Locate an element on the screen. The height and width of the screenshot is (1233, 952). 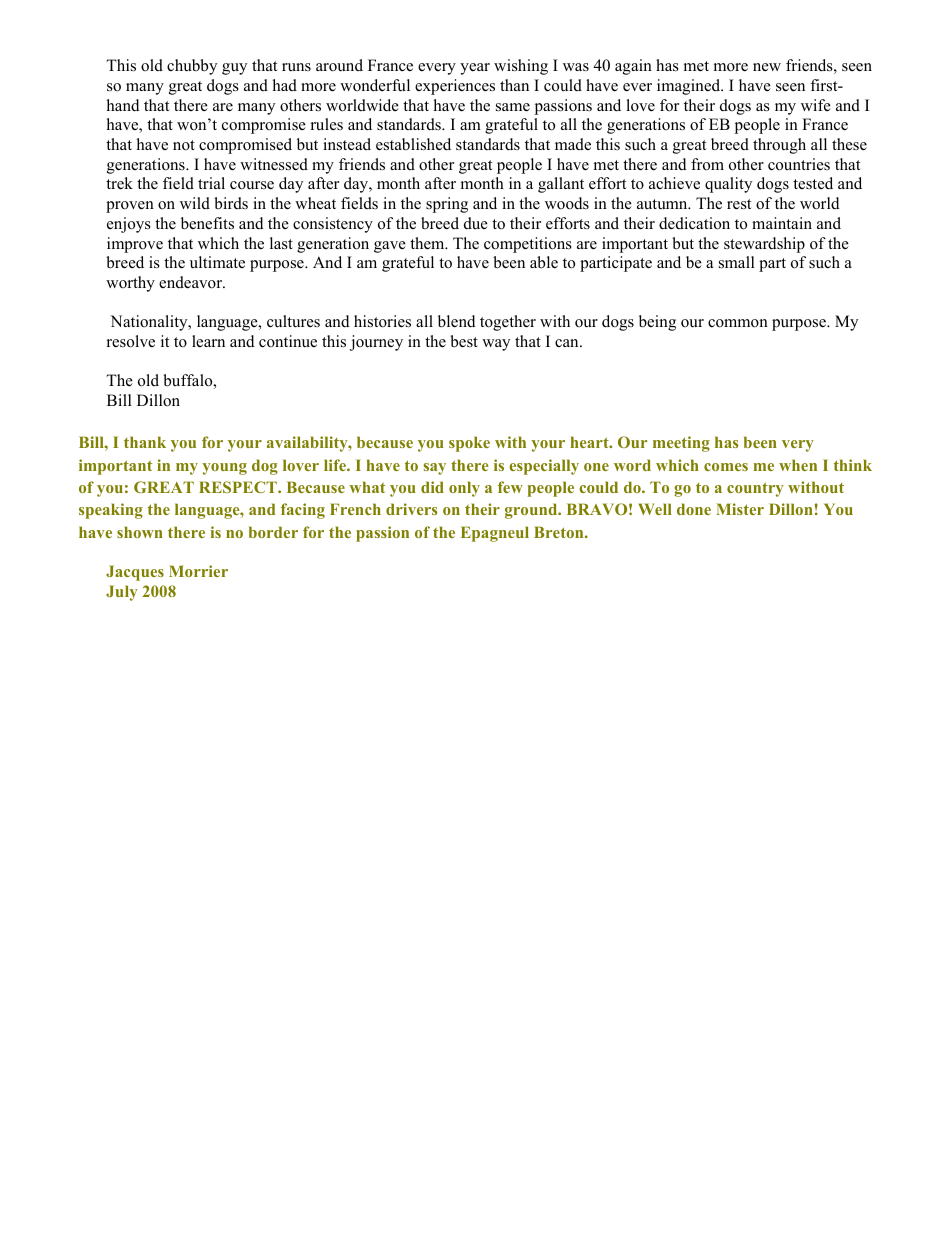
ground is located at coordinates (532, 511).
